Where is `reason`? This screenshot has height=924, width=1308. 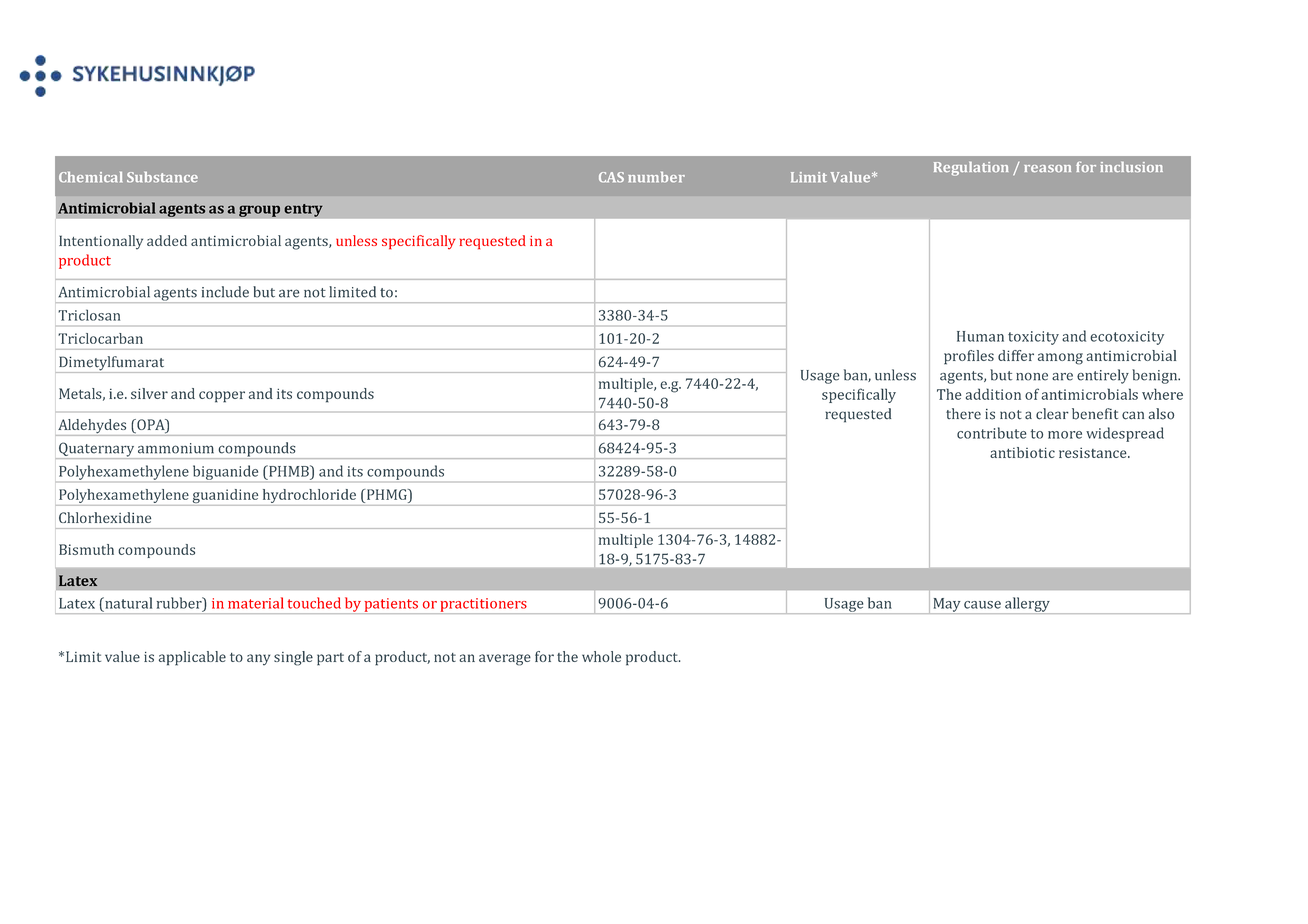
reason is located at coordinates (1047, 169).
